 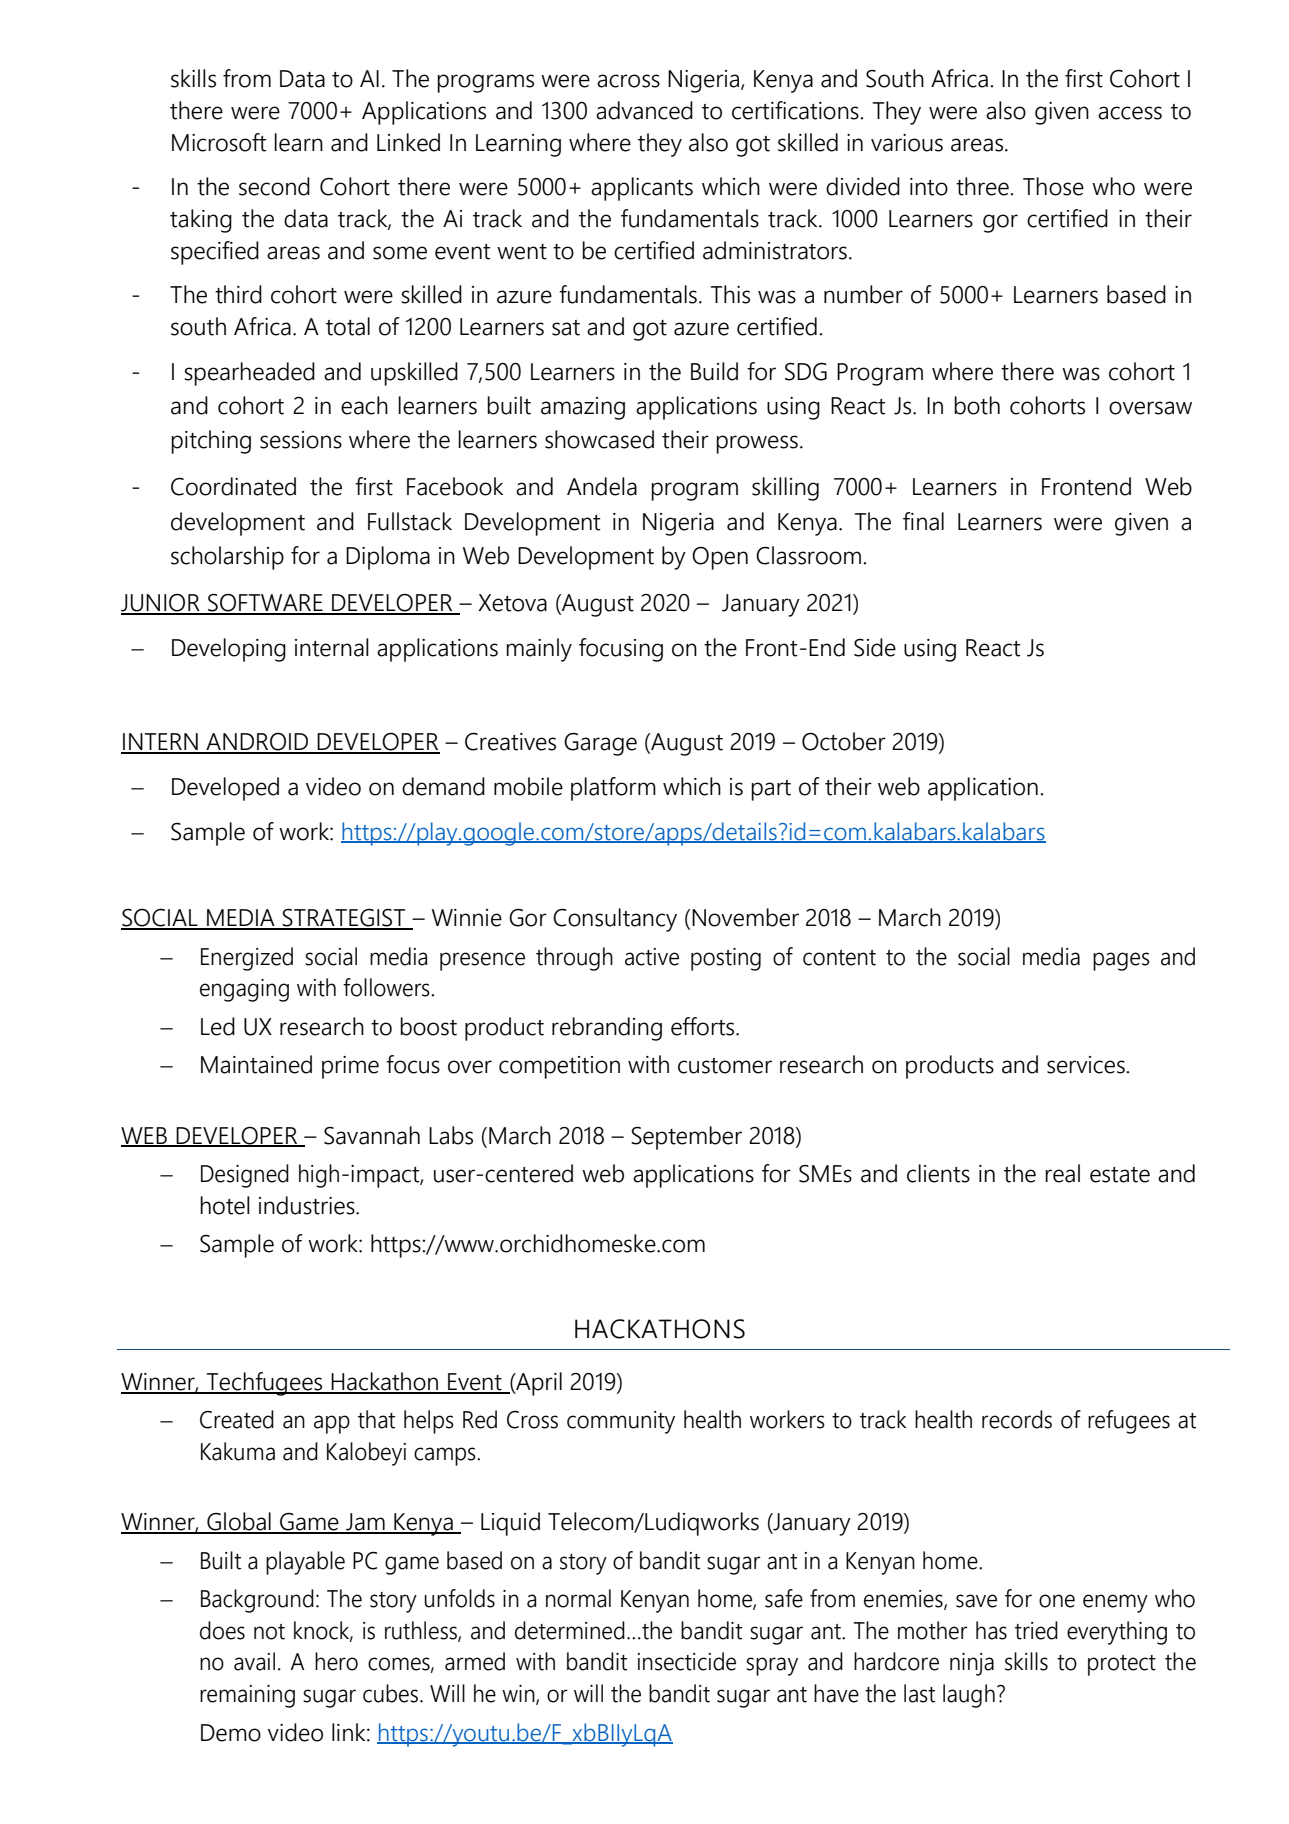 What do you see at coordinates (274, 186) in the screenshot?
I see `second` at bounding box center [274, 186].
